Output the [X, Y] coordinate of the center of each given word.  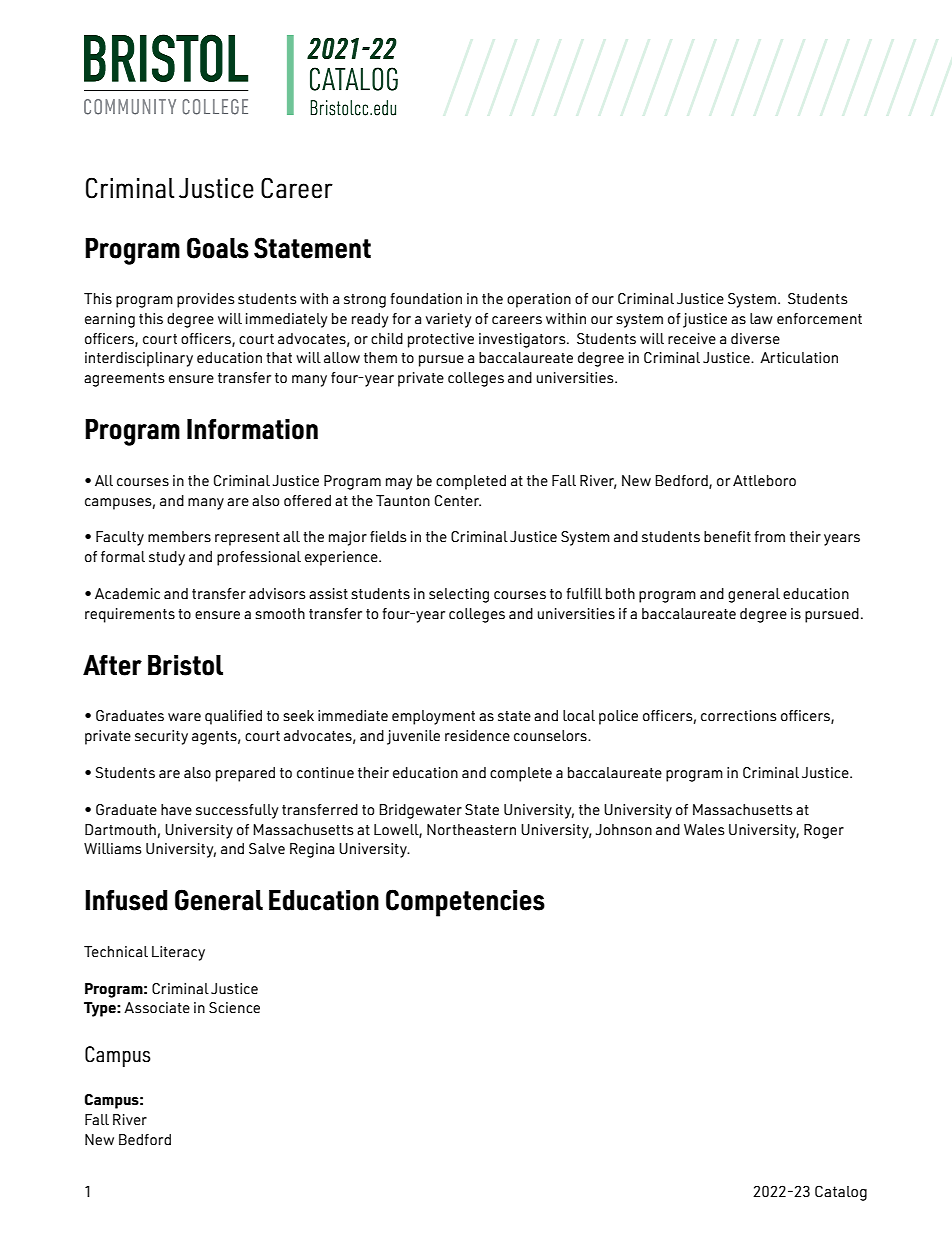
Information [252, 429]
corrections [739, 715]
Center [458, 500]
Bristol [185, 665]
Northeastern [471, 829]
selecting [459, 595]
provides [206, 300]
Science [234, 1007]
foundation [426, 298]
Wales [704, 829]
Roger [824, 831]
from [769, 536]
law [761, 318]
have [176, 809]
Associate [157, 1007]
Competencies [465, 903]
